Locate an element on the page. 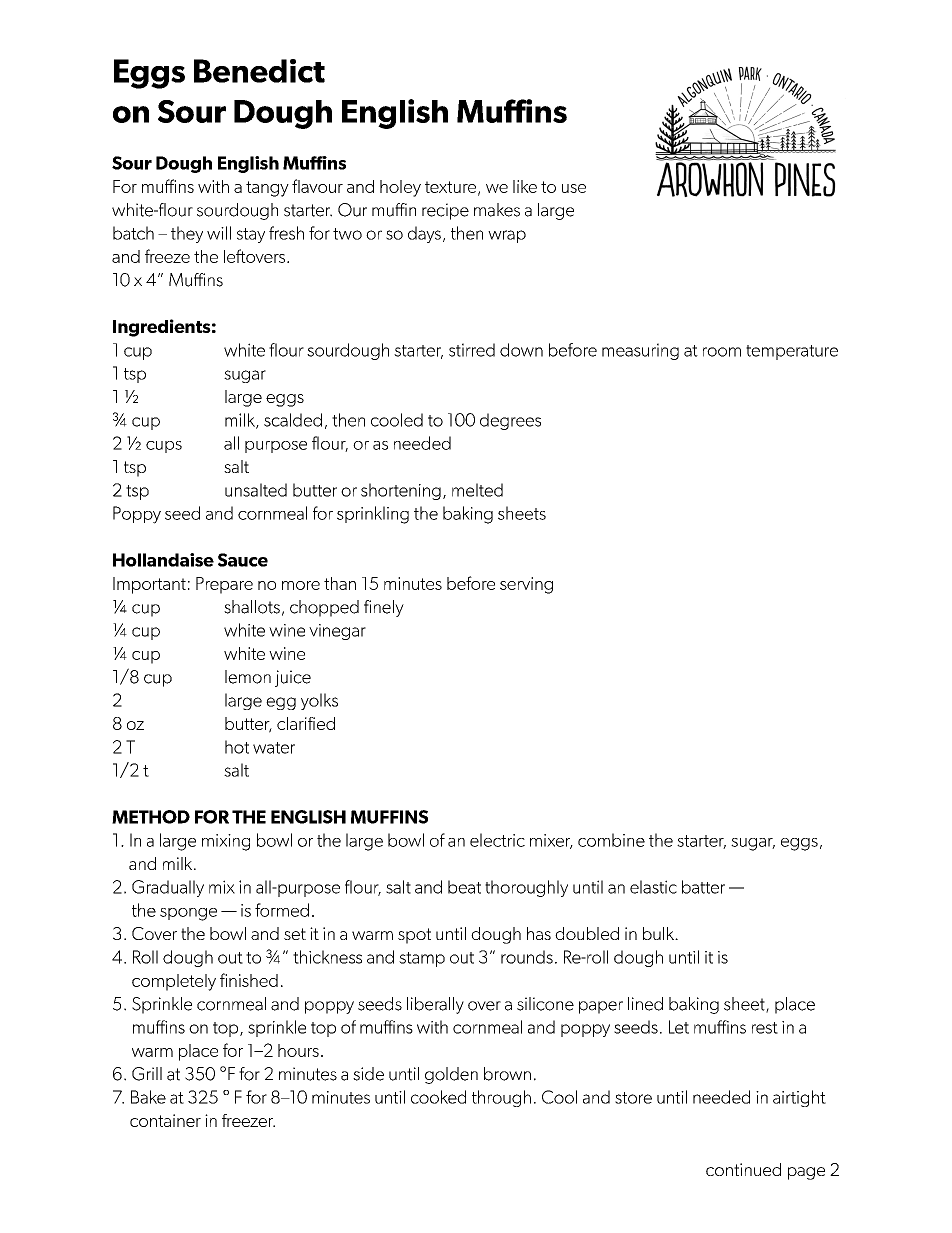 Image resolution: width=952 pixels, height=1233 pixels. shallots is located at coordinates (252, 607).
